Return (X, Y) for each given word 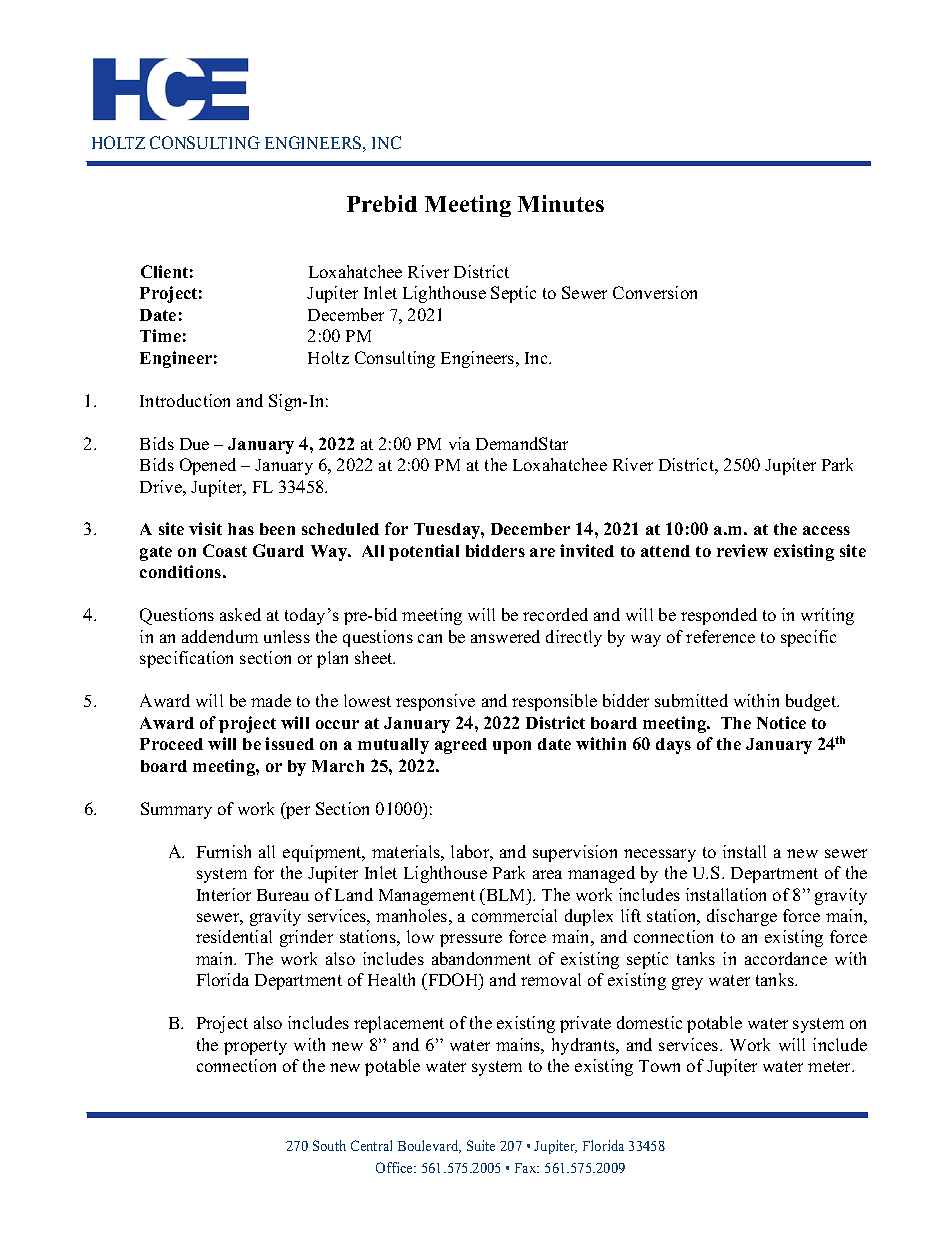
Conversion (655, 292)
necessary (660, 855)
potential (424, 552)
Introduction (185, 400)
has (241, 529)
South (329, 1145)
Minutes (561, 203)
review (742, 550)
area (547, 874)
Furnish (224, 851)
